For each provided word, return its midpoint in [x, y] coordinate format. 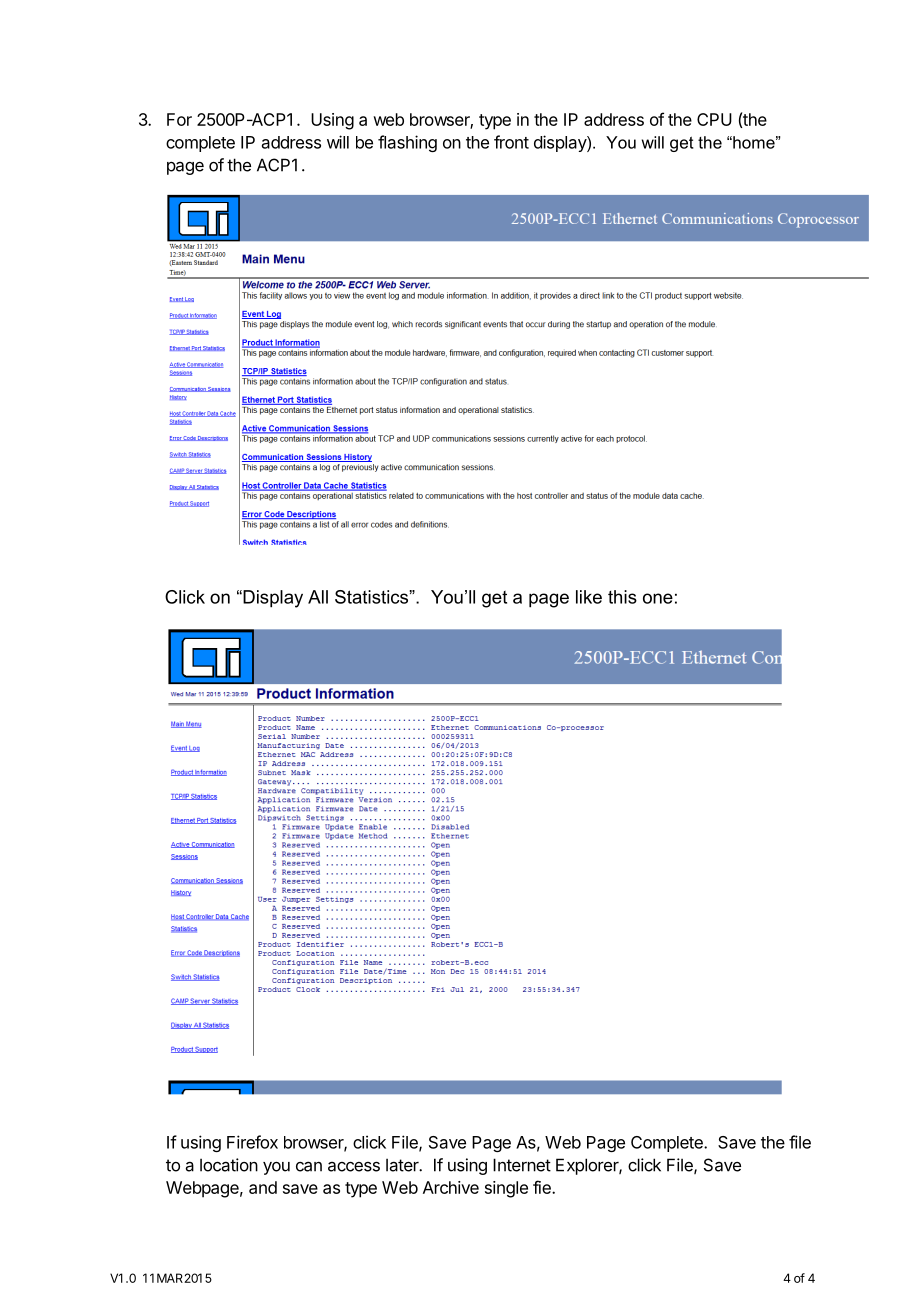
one [658, 598]
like [589, 597]
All [318, 597]
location [229, 1165]
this [622, 597]
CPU [714, 119]
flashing [407, 143]
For [179, 119]
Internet [522, 1165]
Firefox [252, 1142]
